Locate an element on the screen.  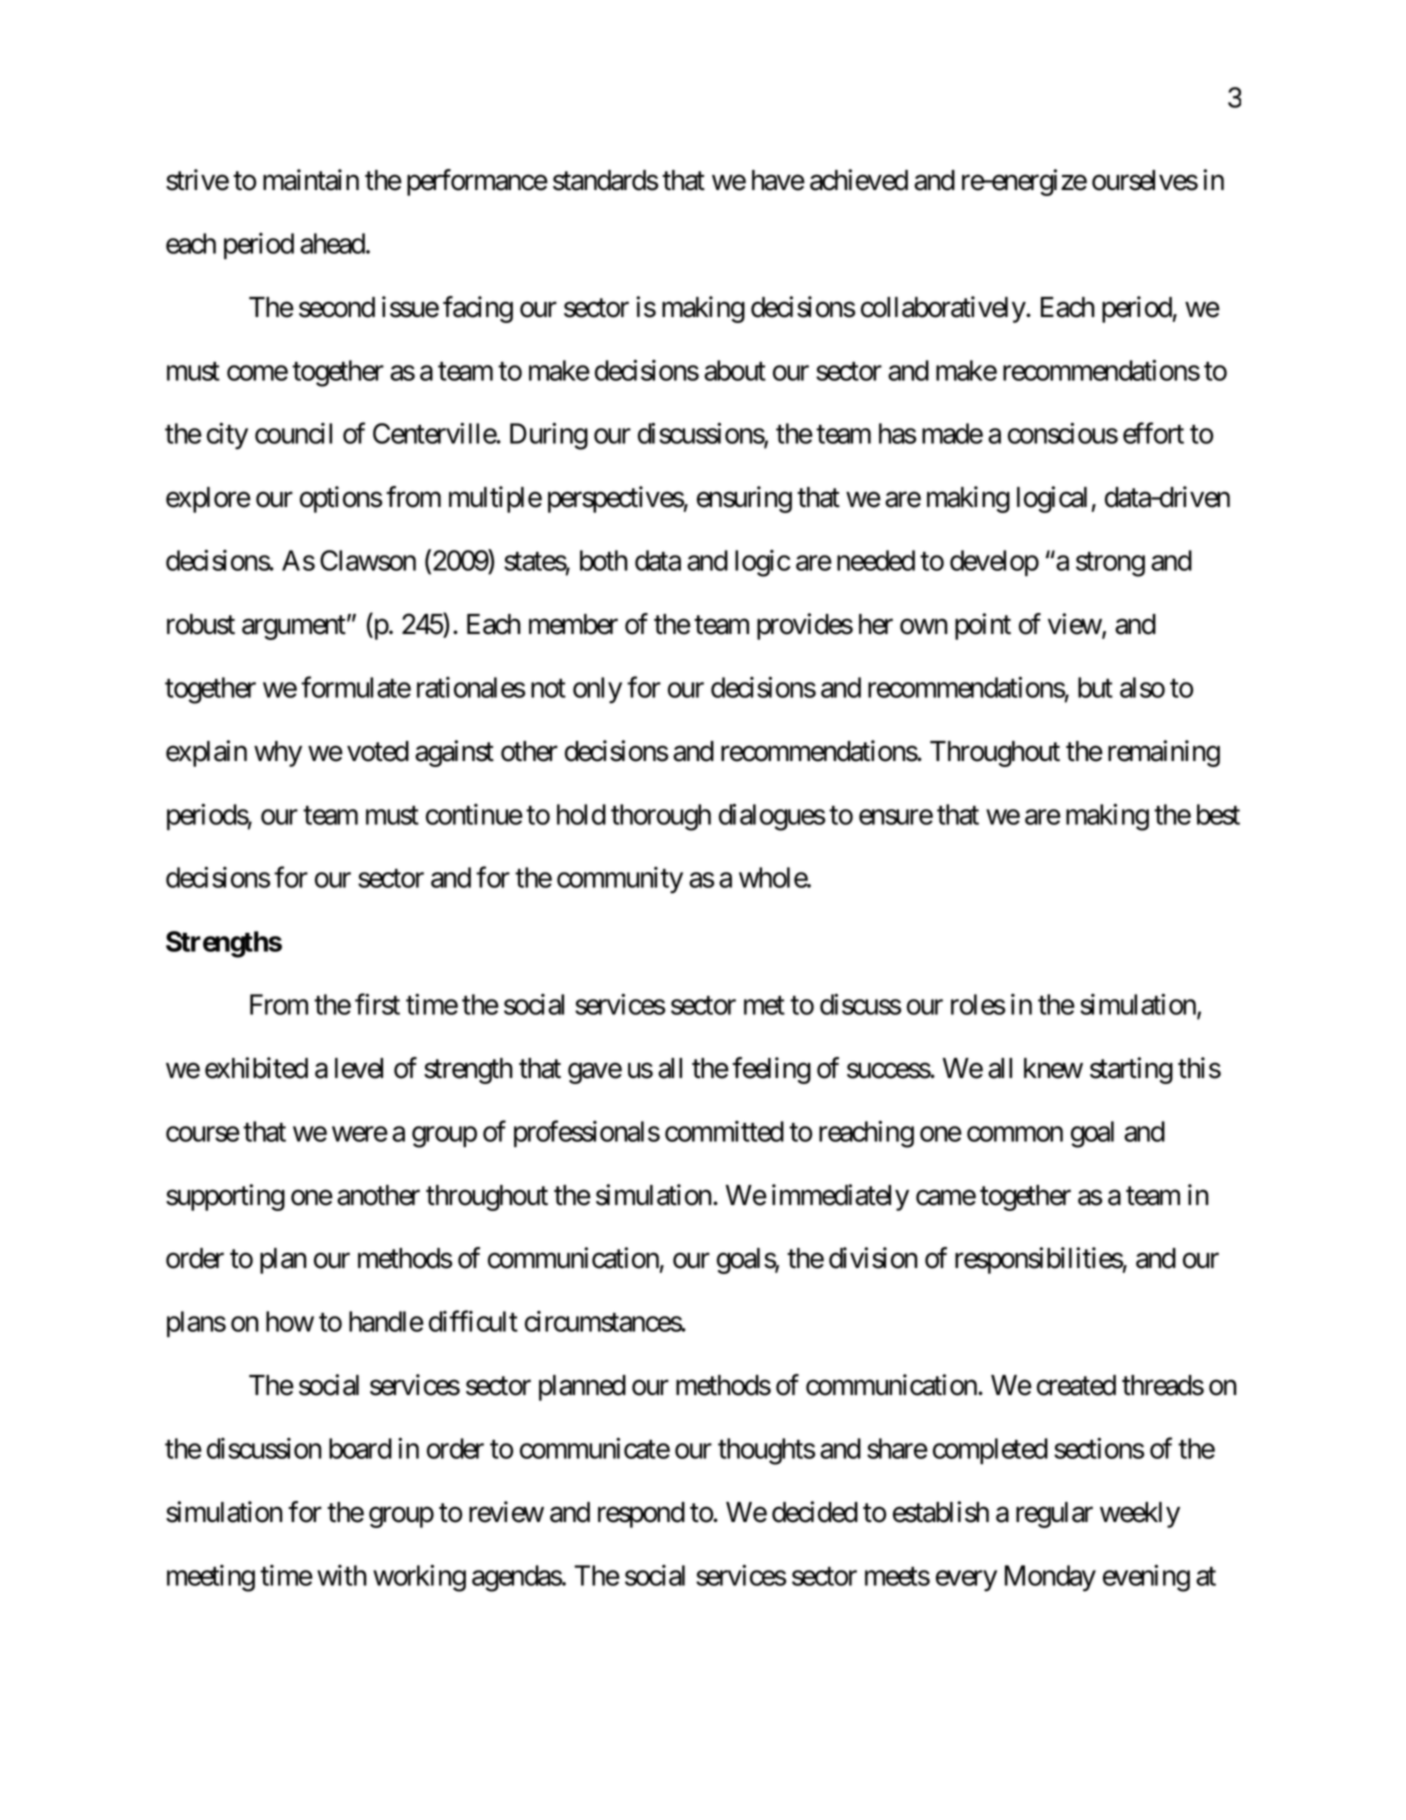
committed is located at coordinates (724, 1131).
